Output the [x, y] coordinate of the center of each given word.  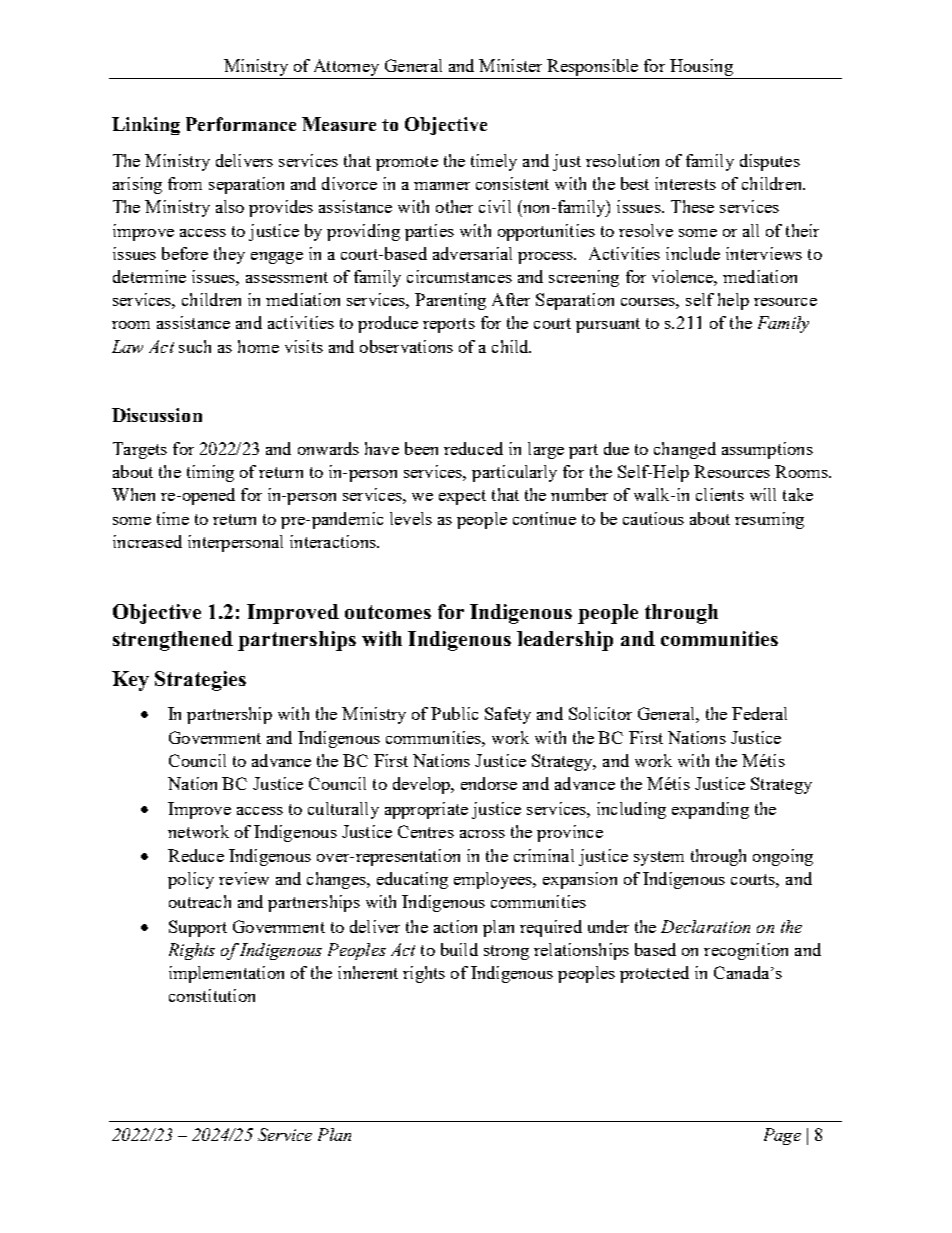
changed [685, 450]
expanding [710, 810]
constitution [212, 995]
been [421, 448]
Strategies [200, 681]
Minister [510, 65]
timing [210, 473]
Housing [701, 69]
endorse [489, 783]
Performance [241, 124]
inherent [368, 972]
